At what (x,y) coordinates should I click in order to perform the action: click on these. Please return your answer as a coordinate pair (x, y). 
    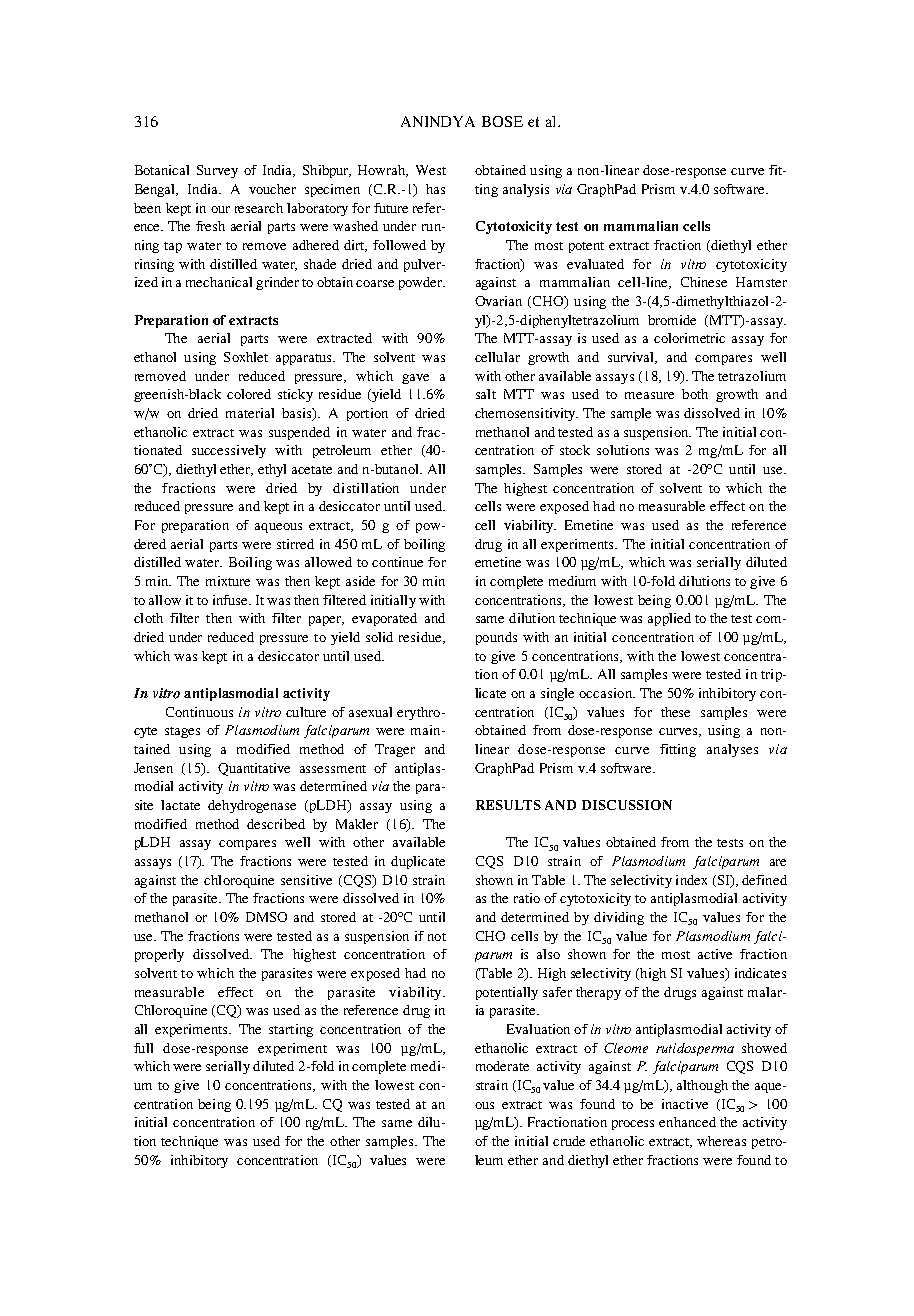
    Looking at the image, I should click on (675, 712).
